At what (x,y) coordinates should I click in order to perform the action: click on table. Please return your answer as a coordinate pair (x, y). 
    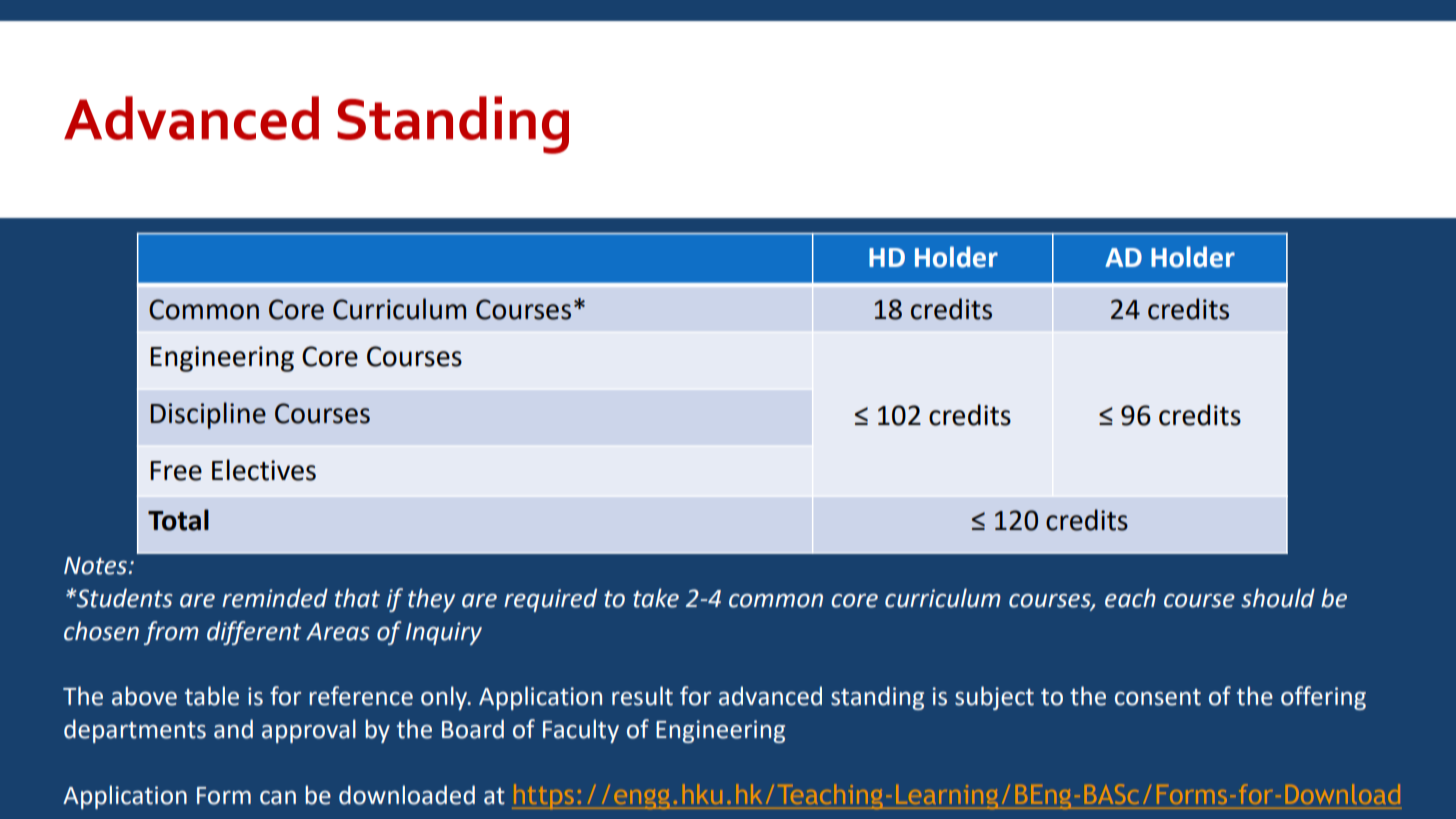
    Looking at the image, I should click on (212, 696).
